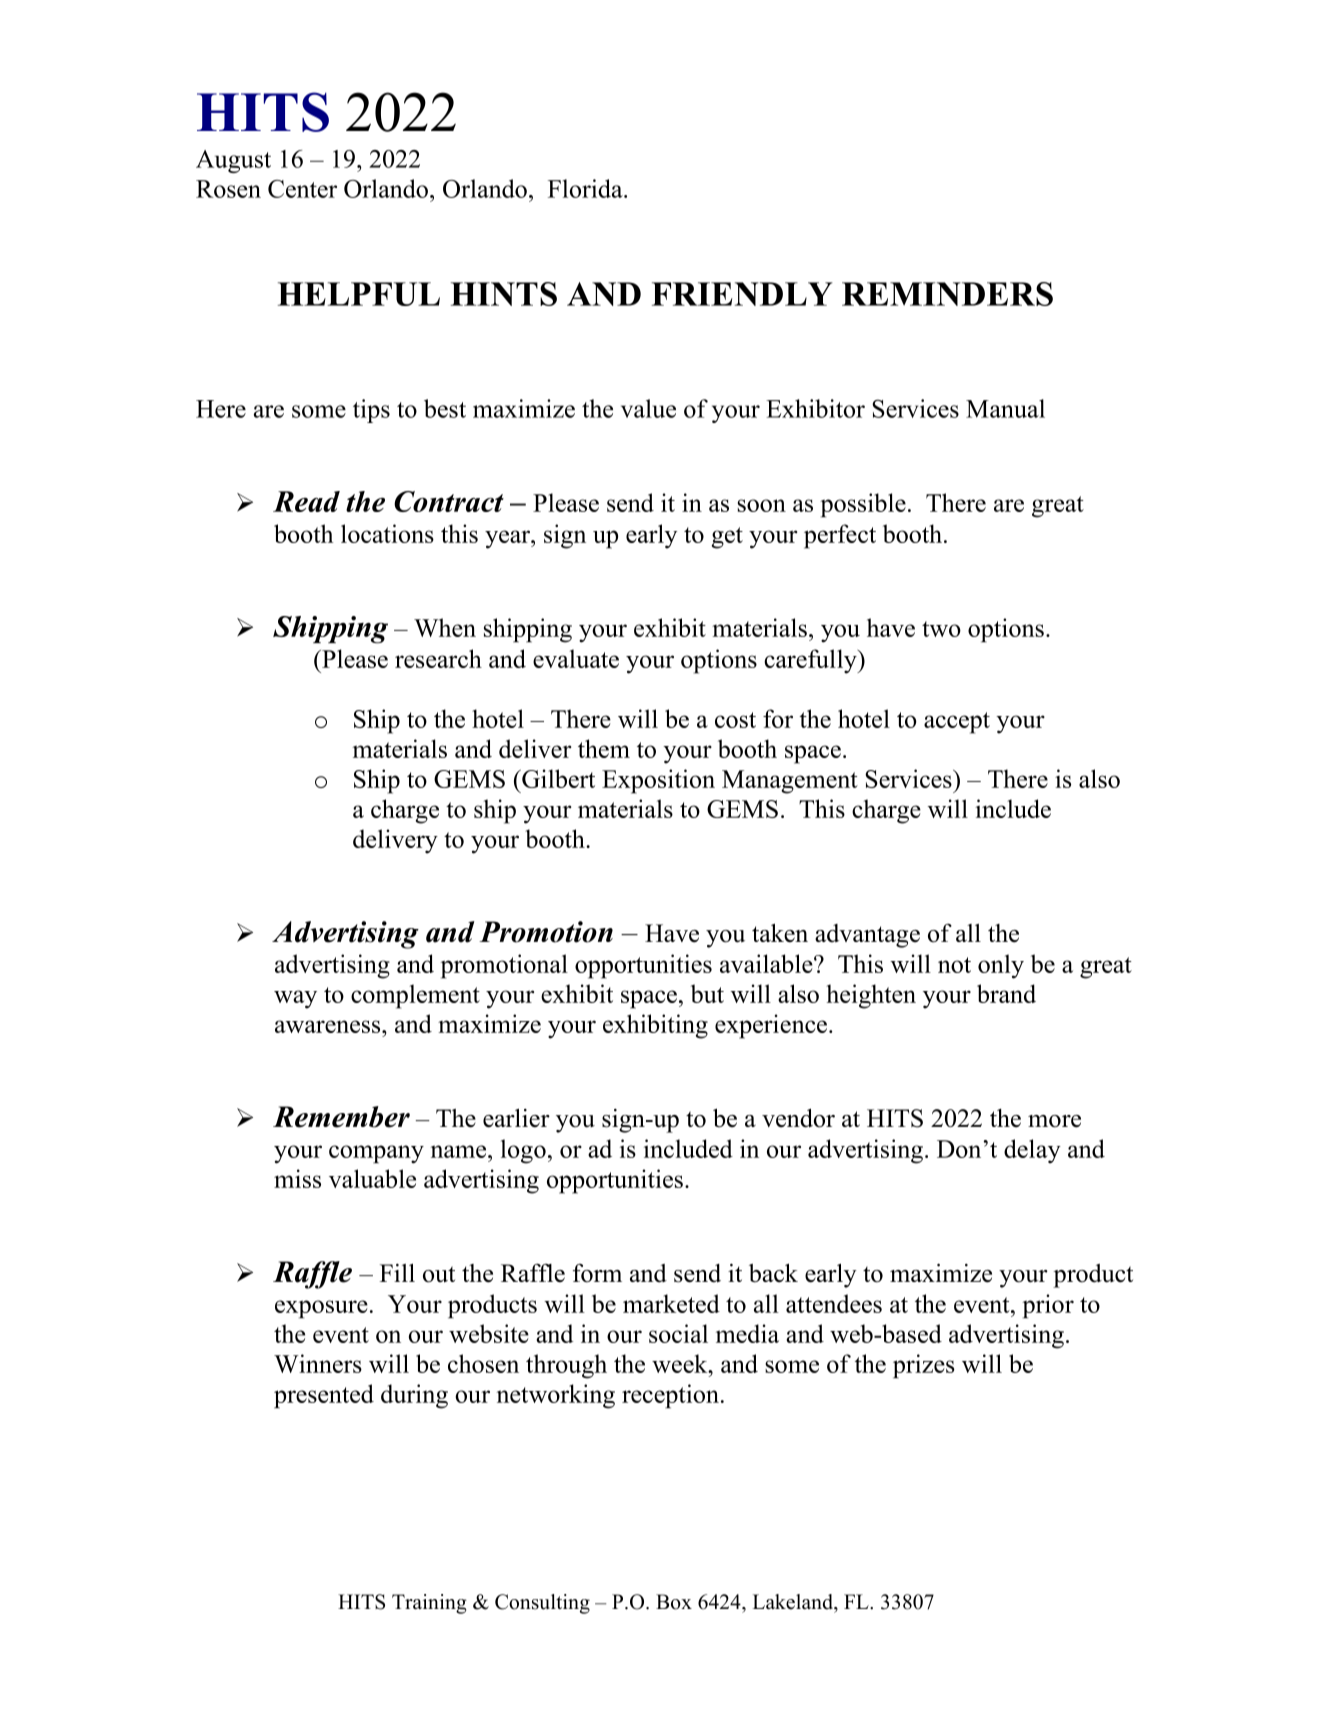 This document has width=1331, height=1722. What do you see at coordinates (295, 999) in the document?
I see `way` at bounding box center [295, 999].
